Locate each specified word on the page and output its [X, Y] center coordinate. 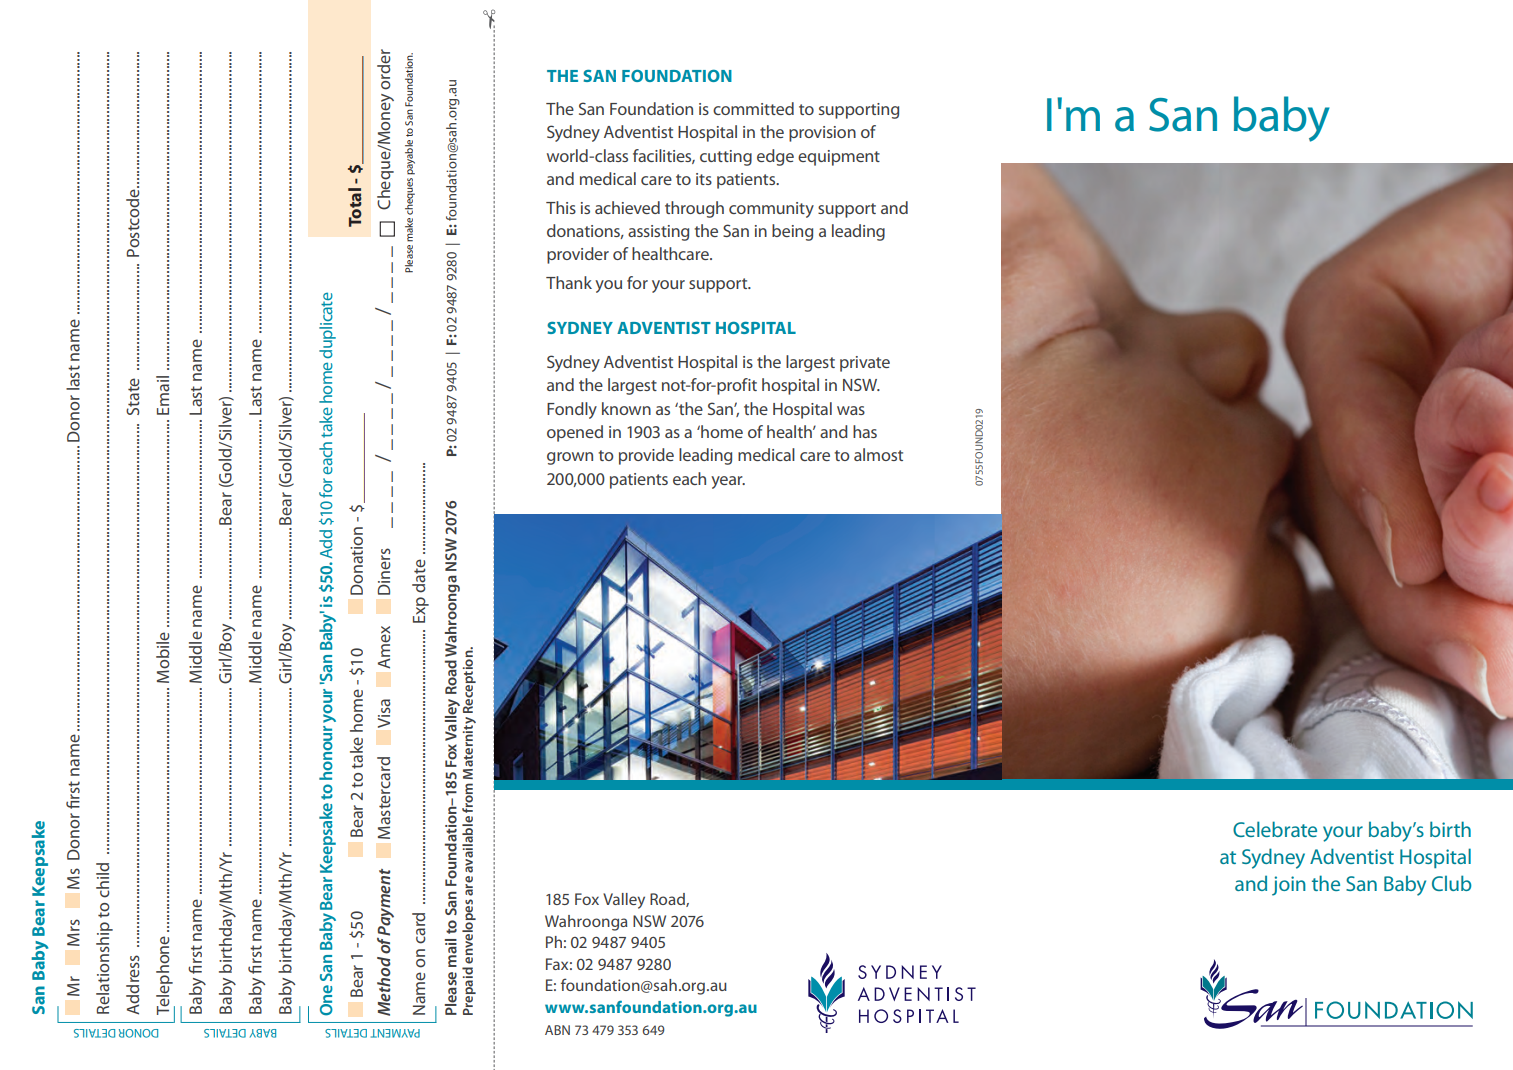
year [728, 482]
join [1289, 886]
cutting [726, 158]
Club [1452, 883]
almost [878, 454]
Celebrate [1275, 829]
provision [822, 134]
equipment [839, 158]
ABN [557, 1030]
